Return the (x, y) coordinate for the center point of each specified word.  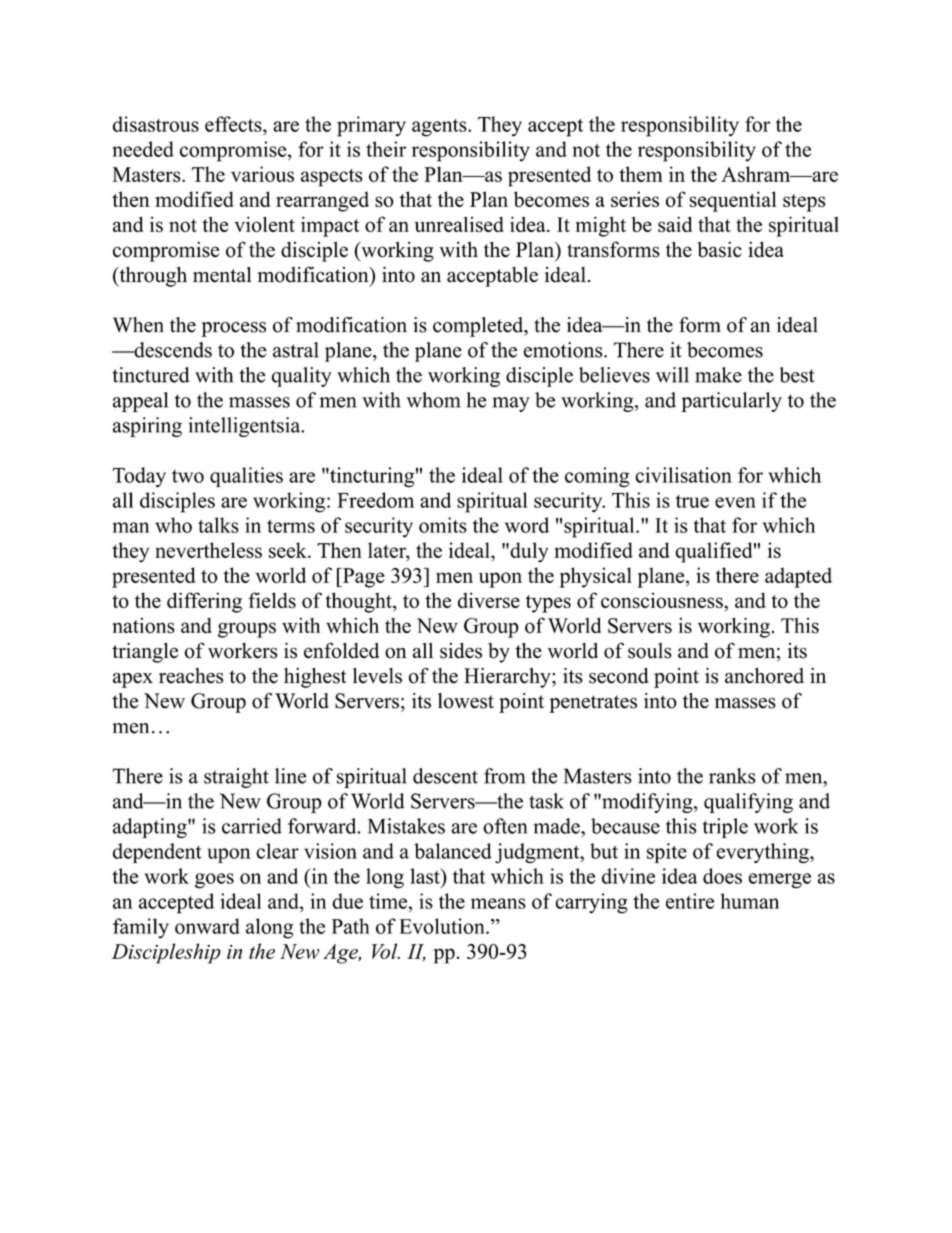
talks (218, 525)
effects (234, 124)
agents (440, 128)
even (735, 502)
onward (207, 926)
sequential (733, 201)
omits (443, 525)
